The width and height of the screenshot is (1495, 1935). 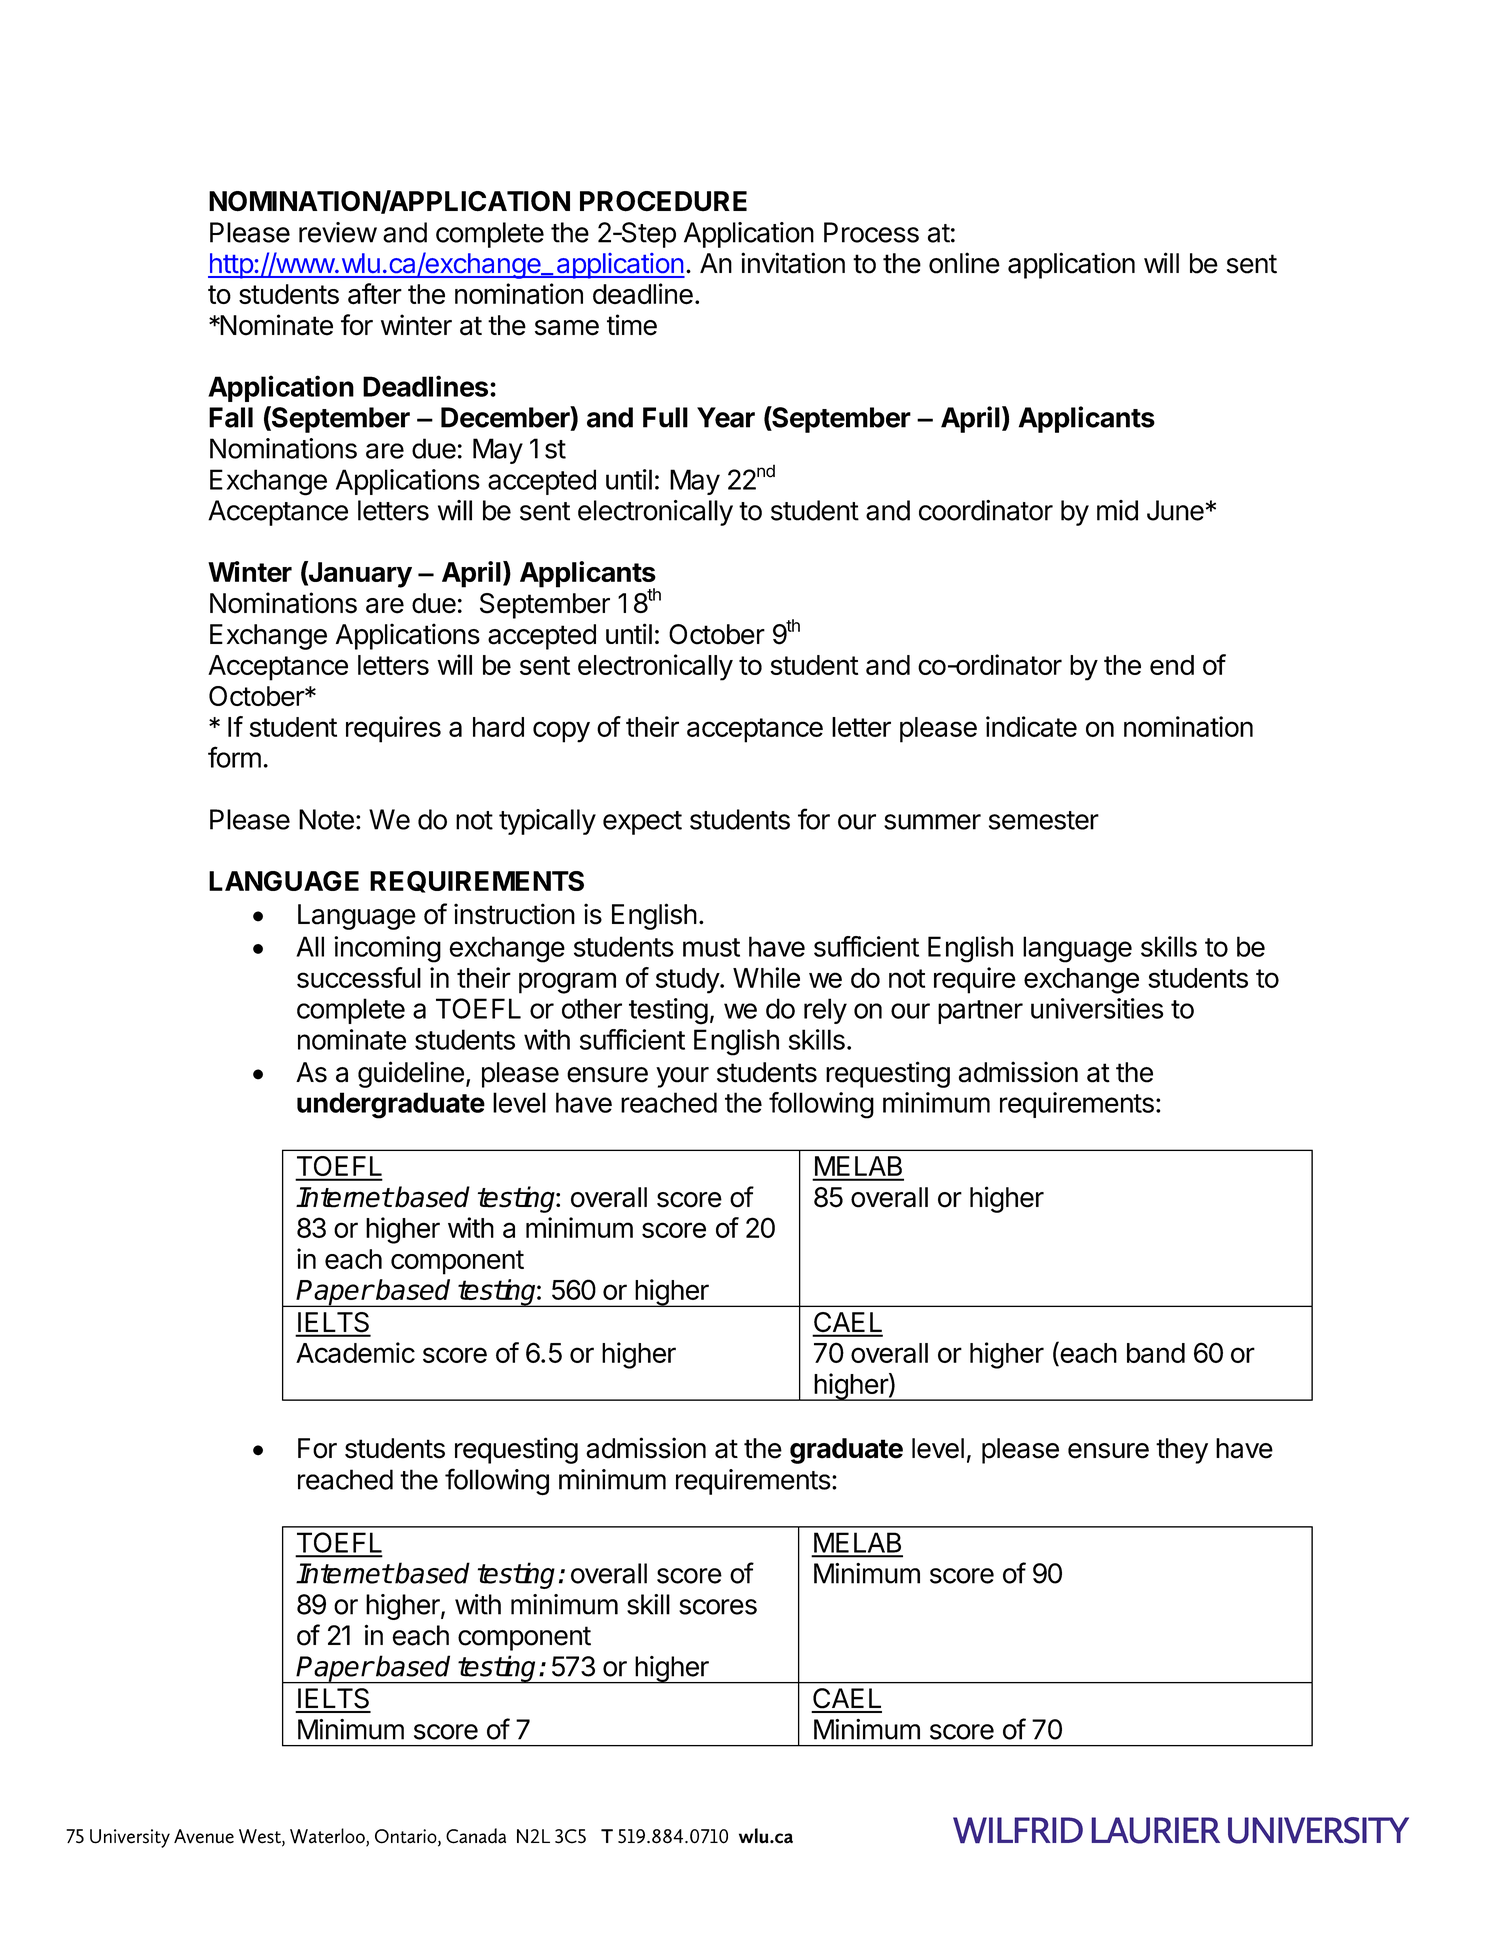 I want to click on online, so click(x=964, y=263).
